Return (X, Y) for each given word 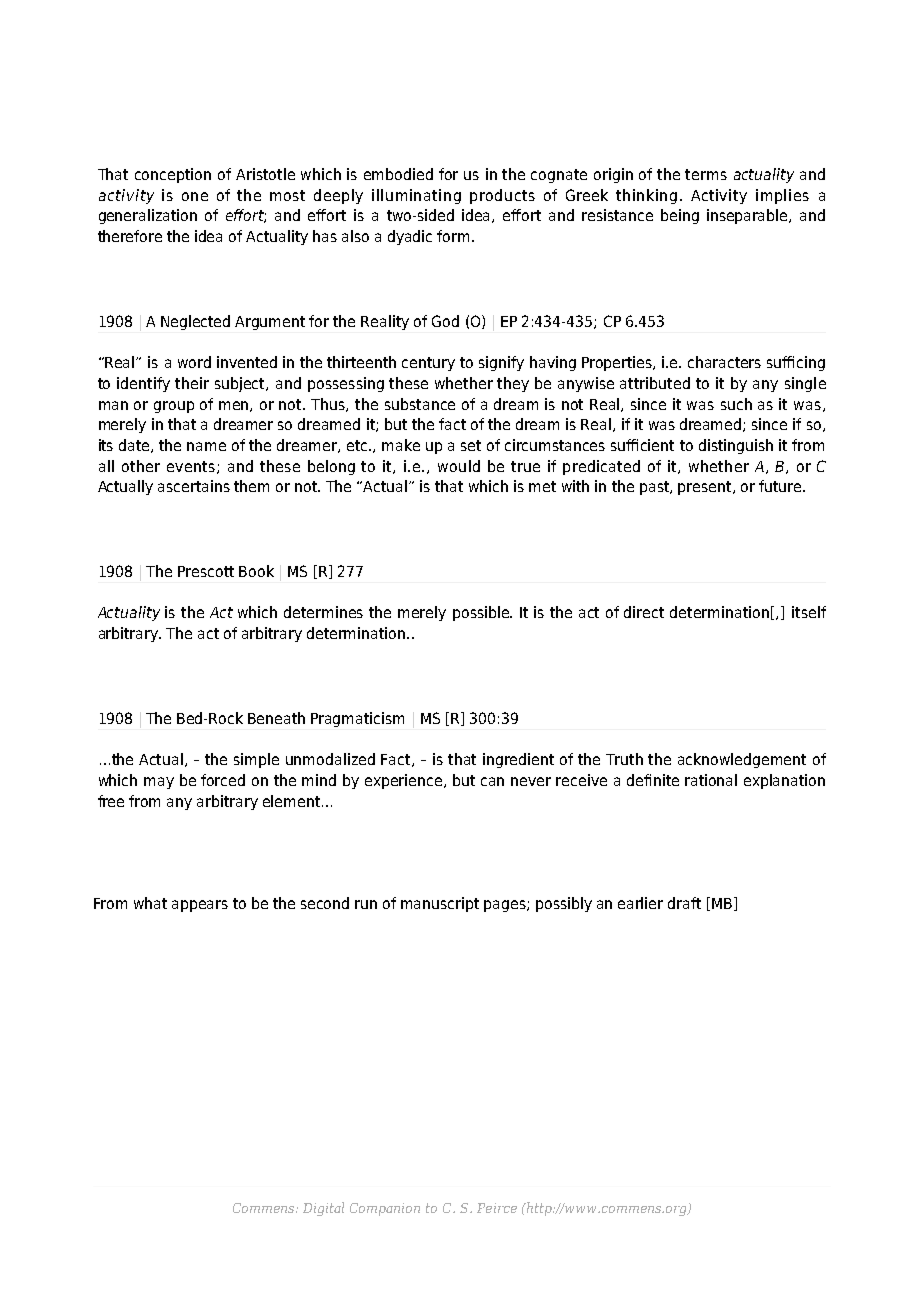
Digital (323, 1209)
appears (200, 906)
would (459, 466)
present (706, 488)
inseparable (748, 216)
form (453, 236)
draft (684, 903)
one (195, 196)
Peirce (497, 1208)
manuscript (440, 904)
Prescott (206, 571)
